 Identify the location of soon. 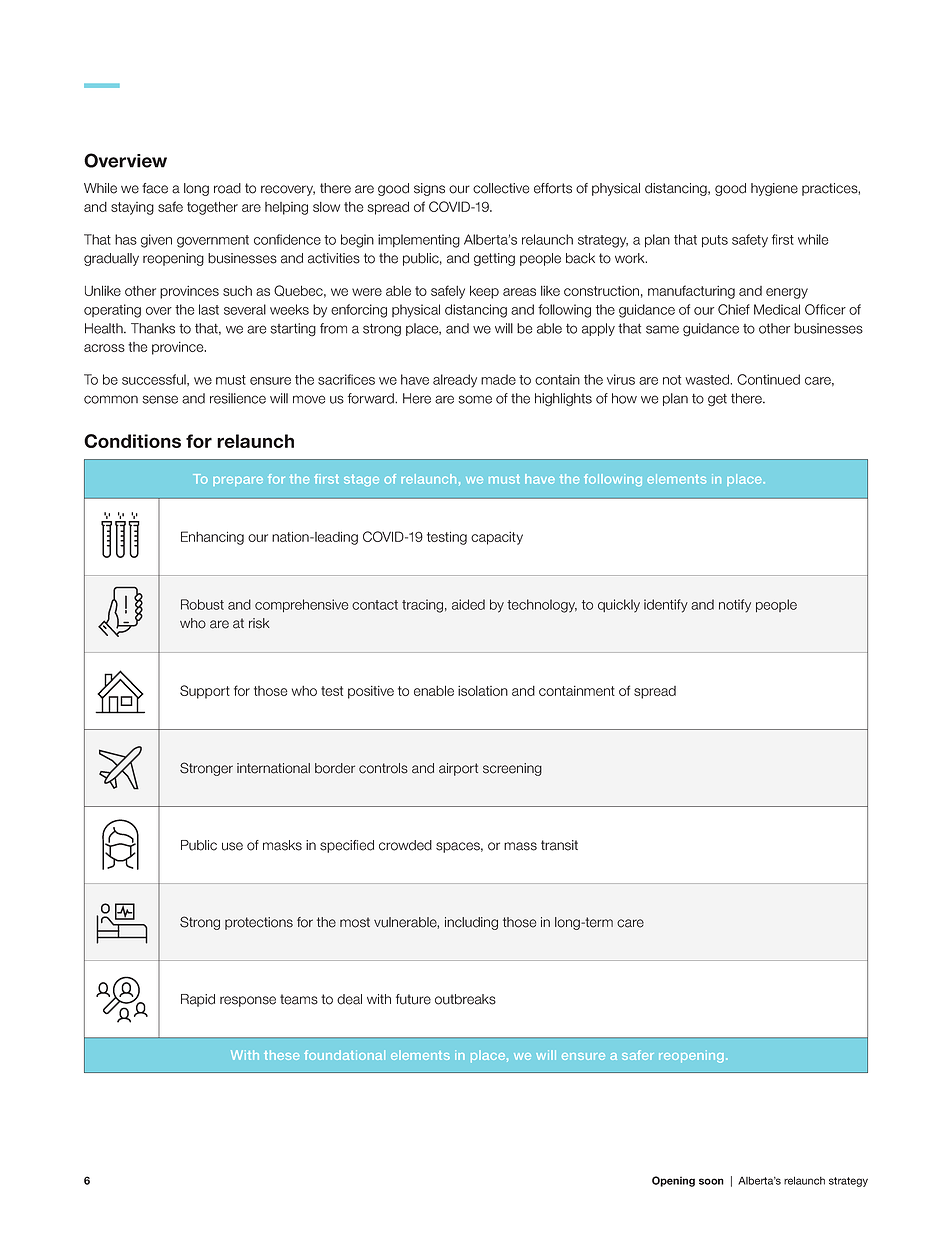
(711, 1181).
